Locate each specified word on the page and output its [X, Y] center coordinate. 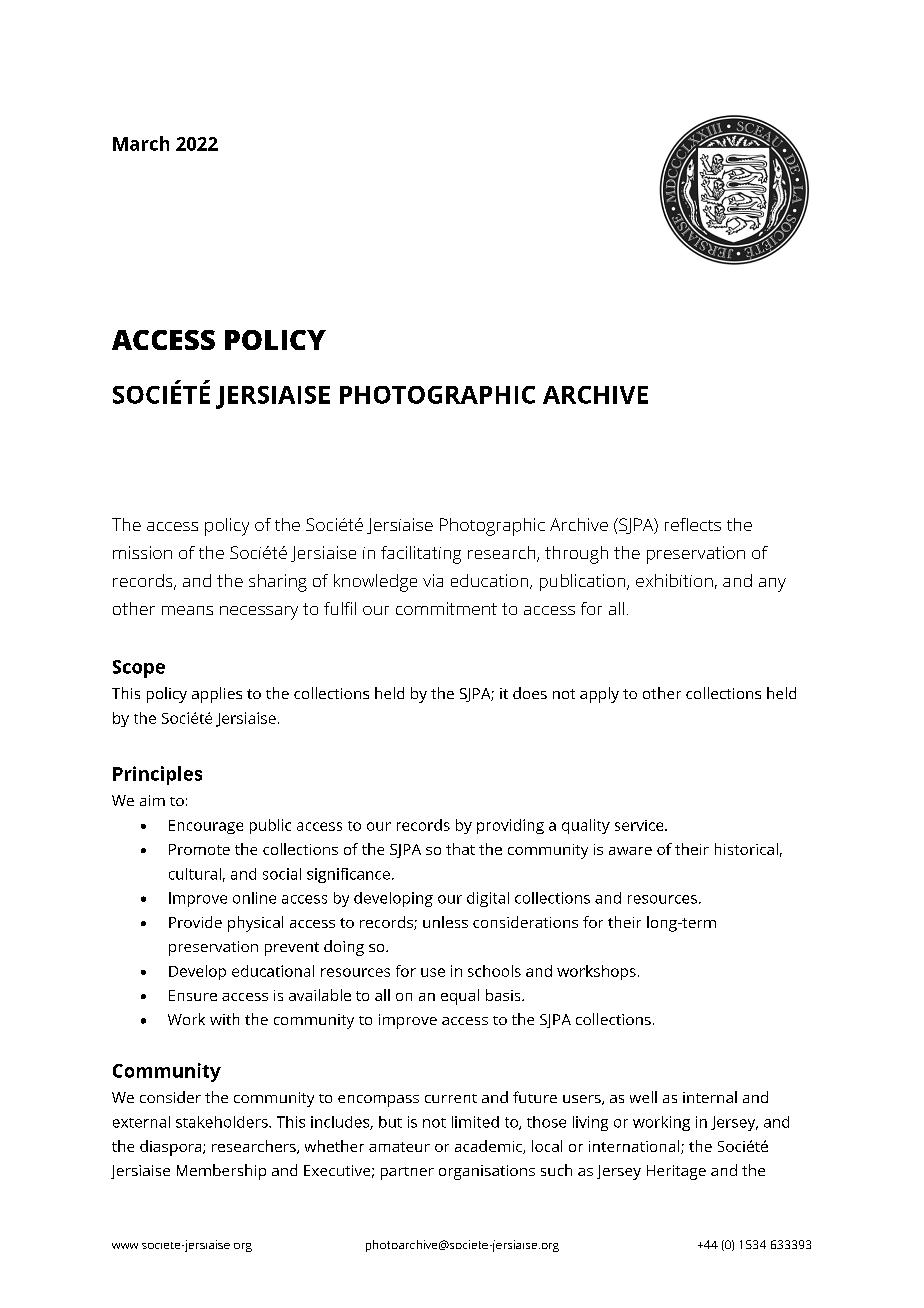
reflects [693, 524]
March [141, 143]
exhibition [674, 580]
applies [217, 695]
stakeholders [223, 1122]
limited [475, 1122]
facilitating [421, 555]
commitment [446, 608]
